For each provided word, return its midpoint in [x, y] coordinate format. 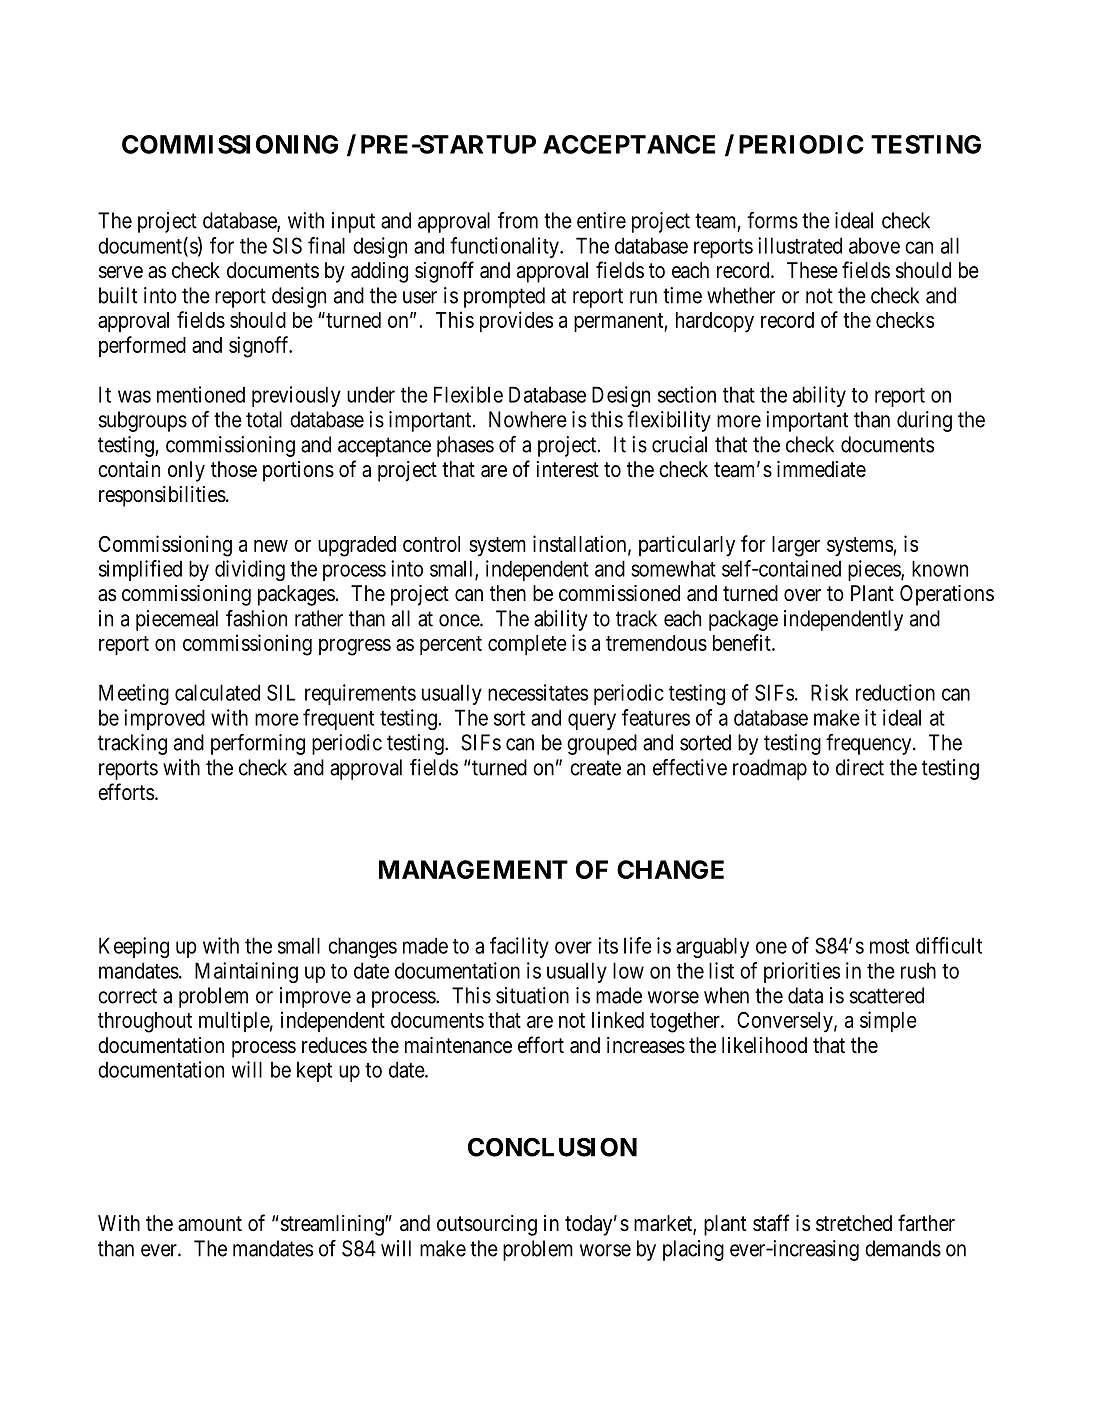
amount [210, 1224]
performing [258, 744]
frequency [870, 744]
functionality [505, 247]
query [592, 721]
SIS [287, 245]
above [874, 245]
